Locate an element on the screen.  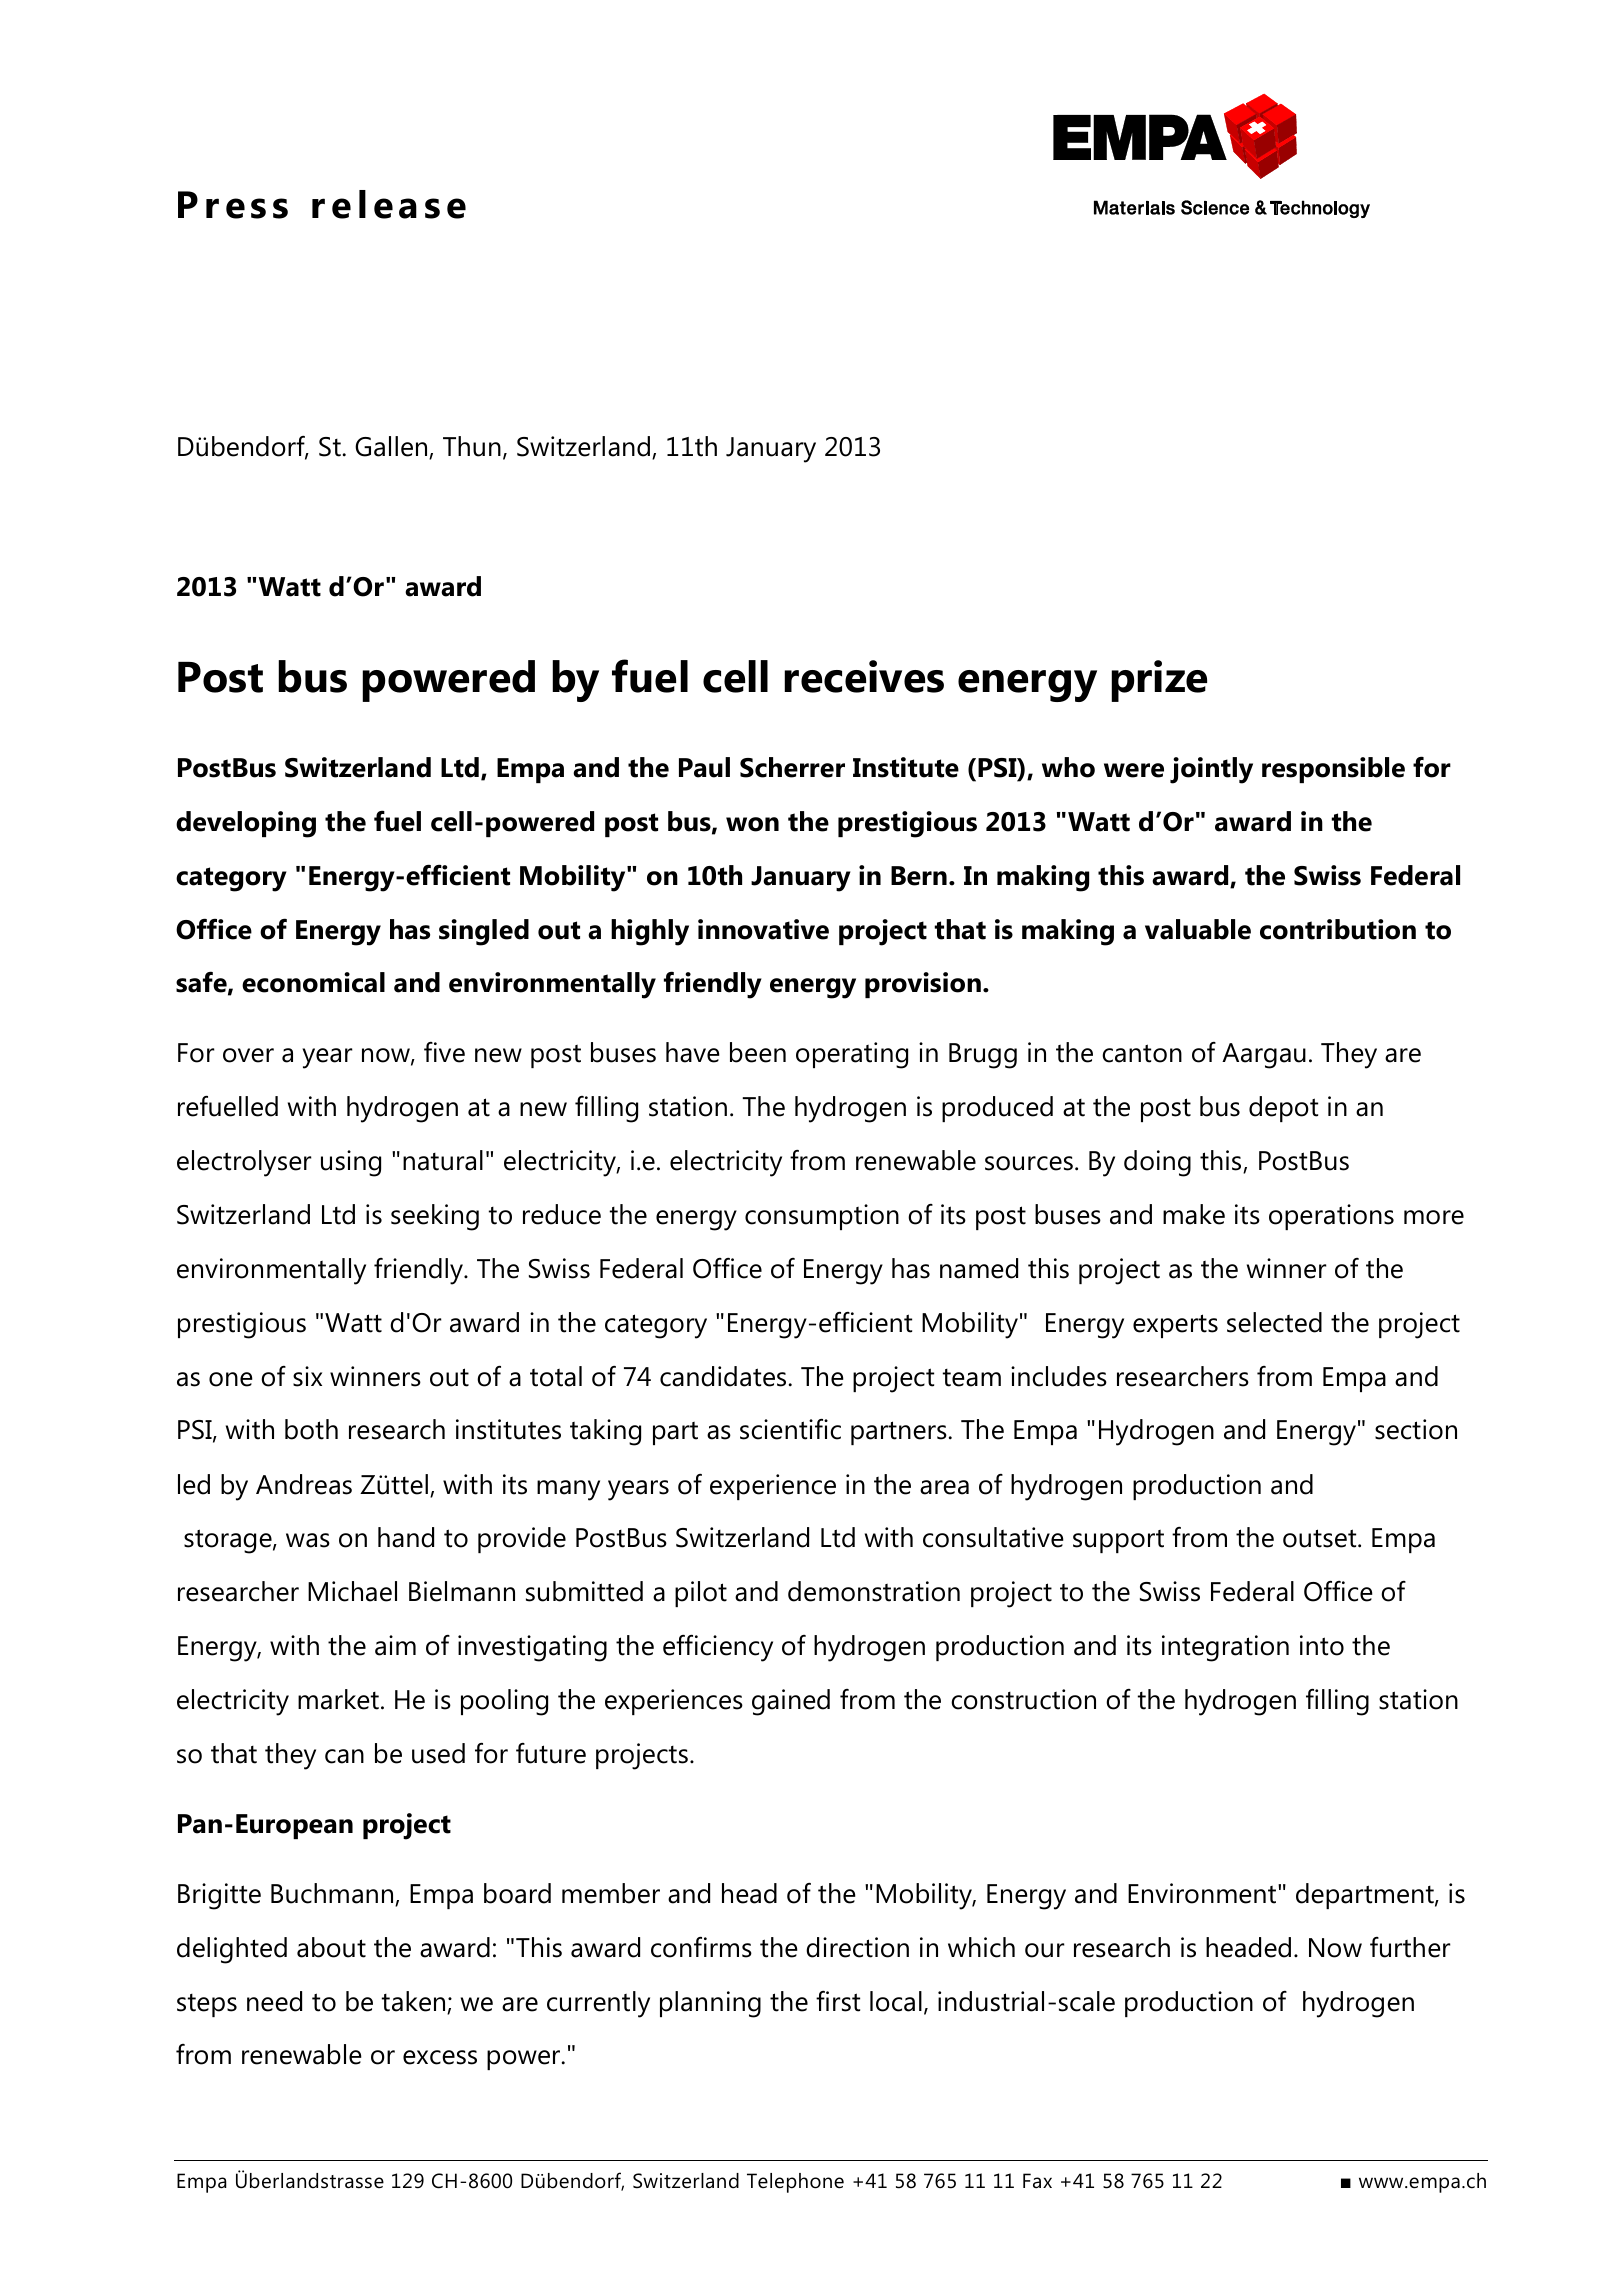
Fax is located at coordinates (1037, 2180).
